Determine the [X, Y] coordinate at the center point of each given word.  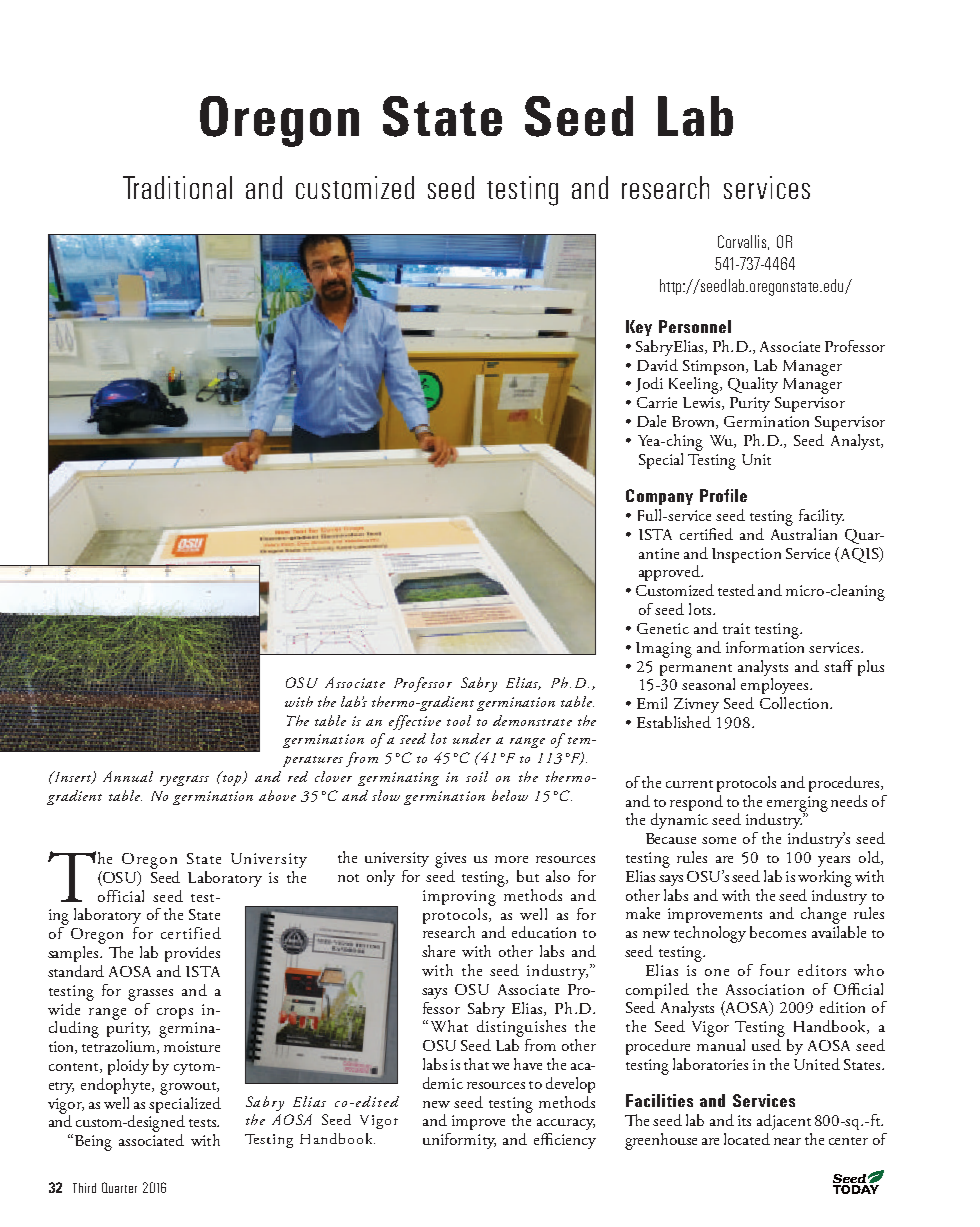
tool [459, 720]
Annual [128, 776]
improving [459, 898]
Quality [753, 385]
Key [639, 328]
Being [92, 1142]
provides [192, 954]
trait [736, 628]
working [825, 878]
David [657, 365]
